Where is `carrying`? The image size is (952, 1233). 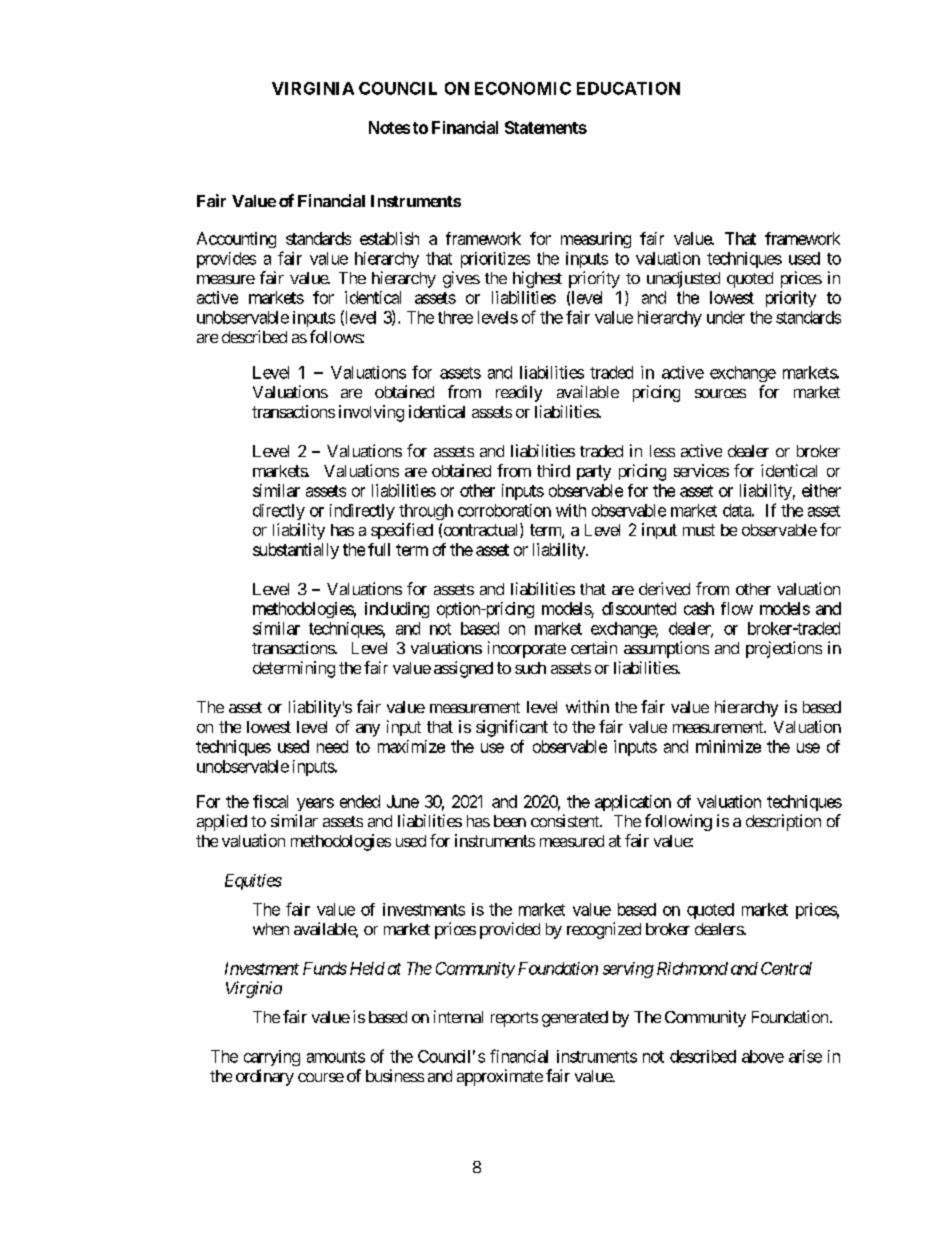 carrying is located at coordinates (272, 1058).
